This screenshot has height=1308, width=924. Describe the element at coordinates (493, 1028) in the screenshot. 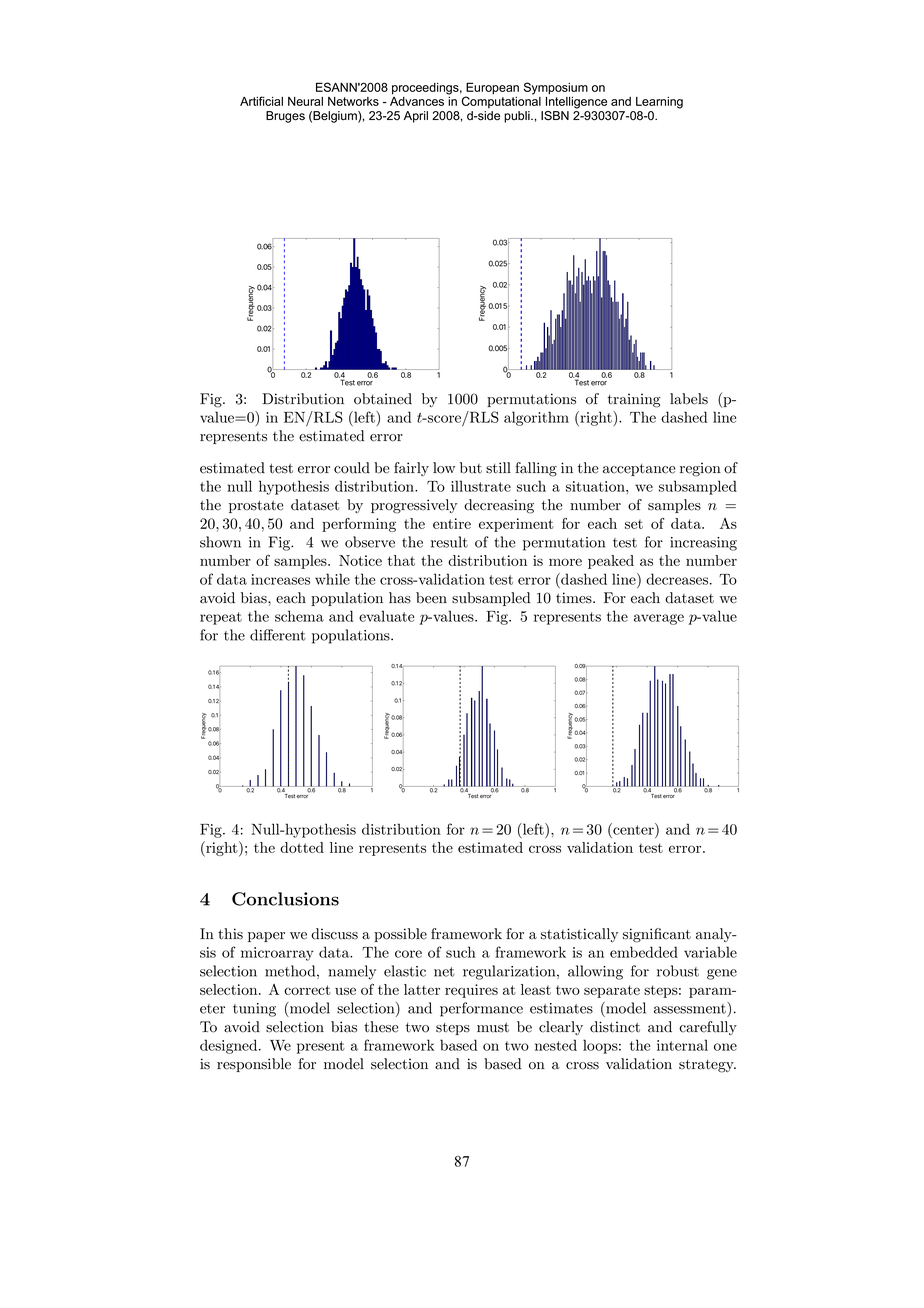

I see `must` at that location.
